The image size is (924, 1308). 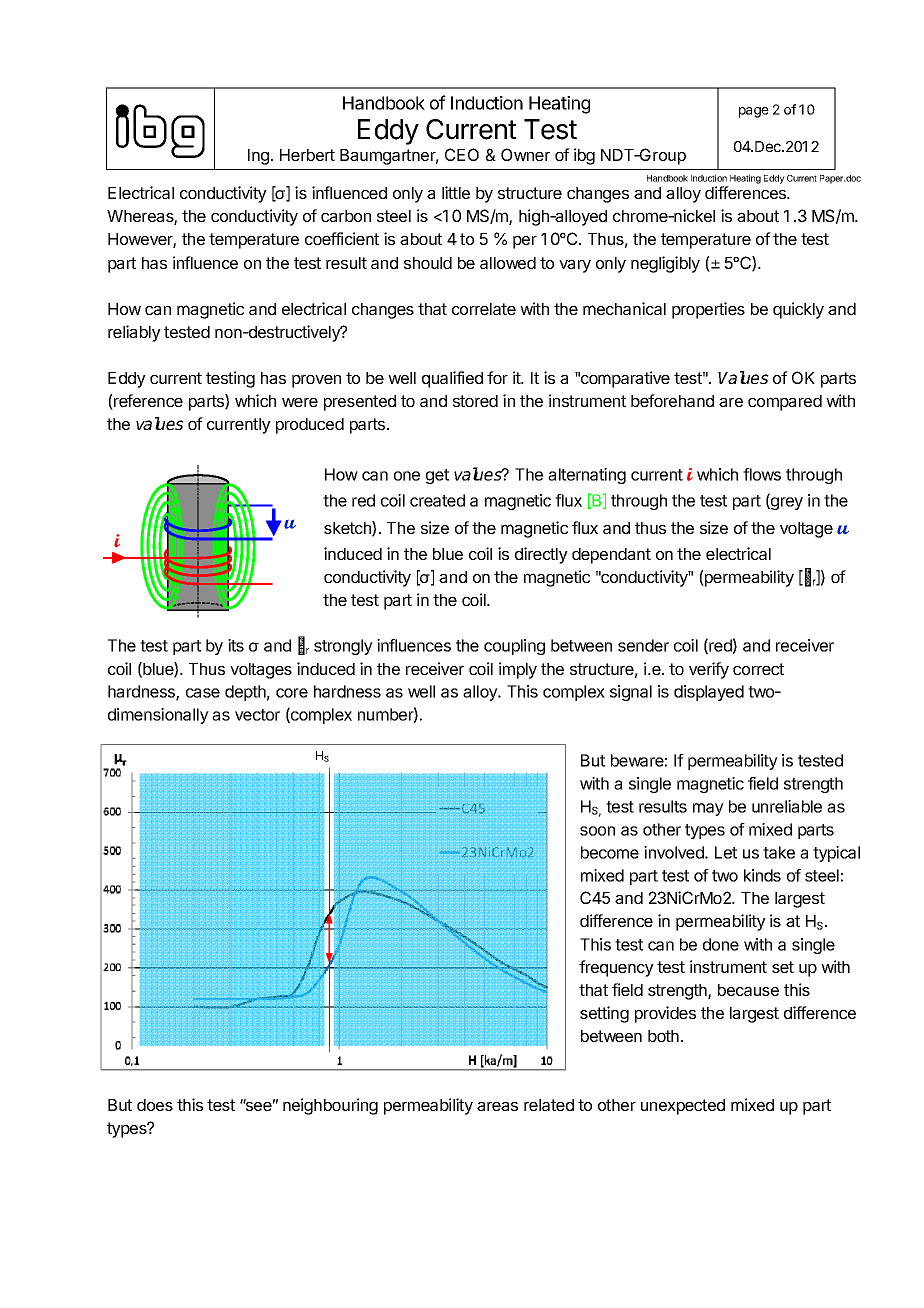 I want to click on vector, so click(x=257, y=715).
